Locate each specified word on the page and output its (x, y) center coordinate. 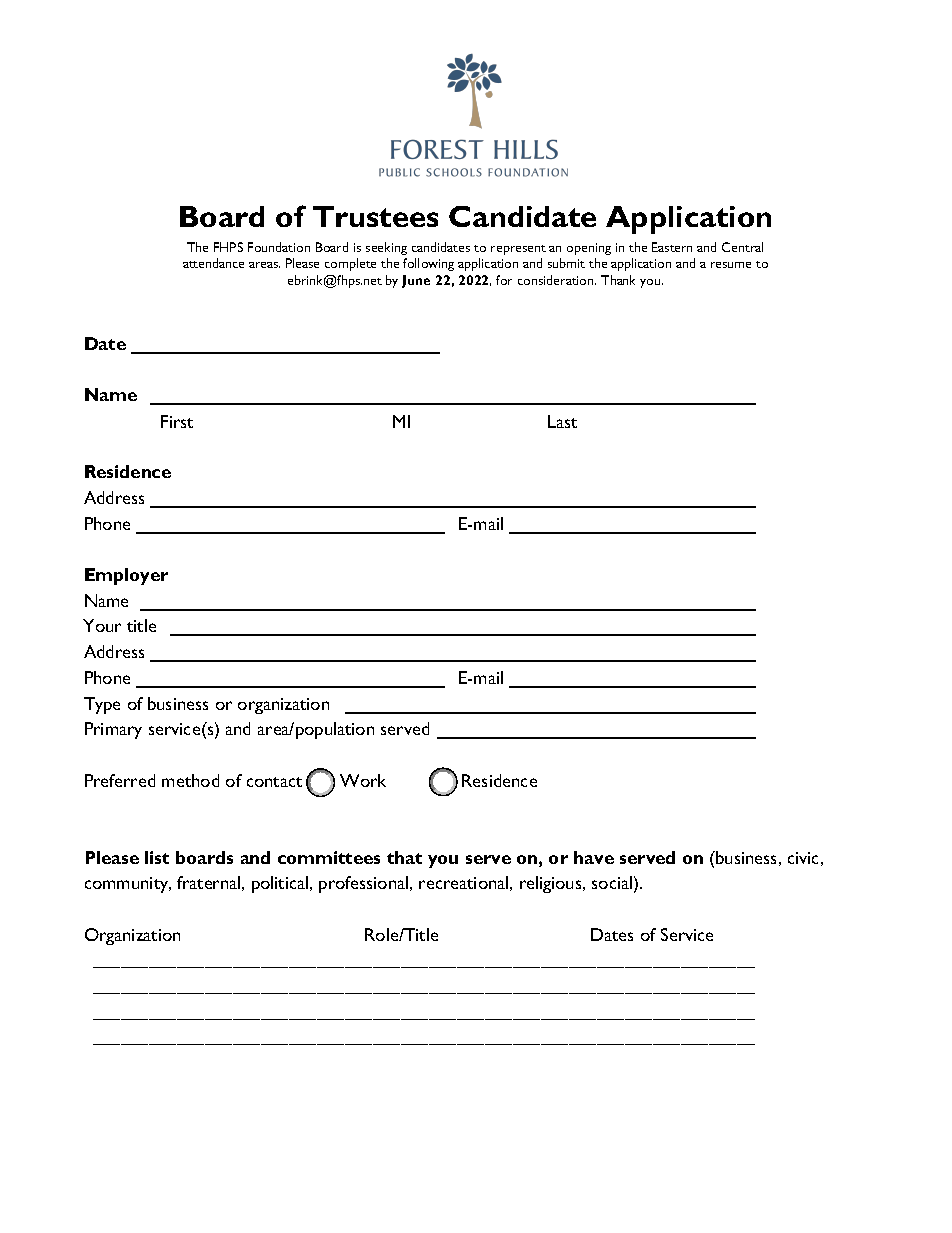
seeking (386, 248)
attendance (213, 263)
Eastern (672, 247)
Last (562, 421)
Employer (126, 576)
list (157, 857)
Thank (618, 280)
